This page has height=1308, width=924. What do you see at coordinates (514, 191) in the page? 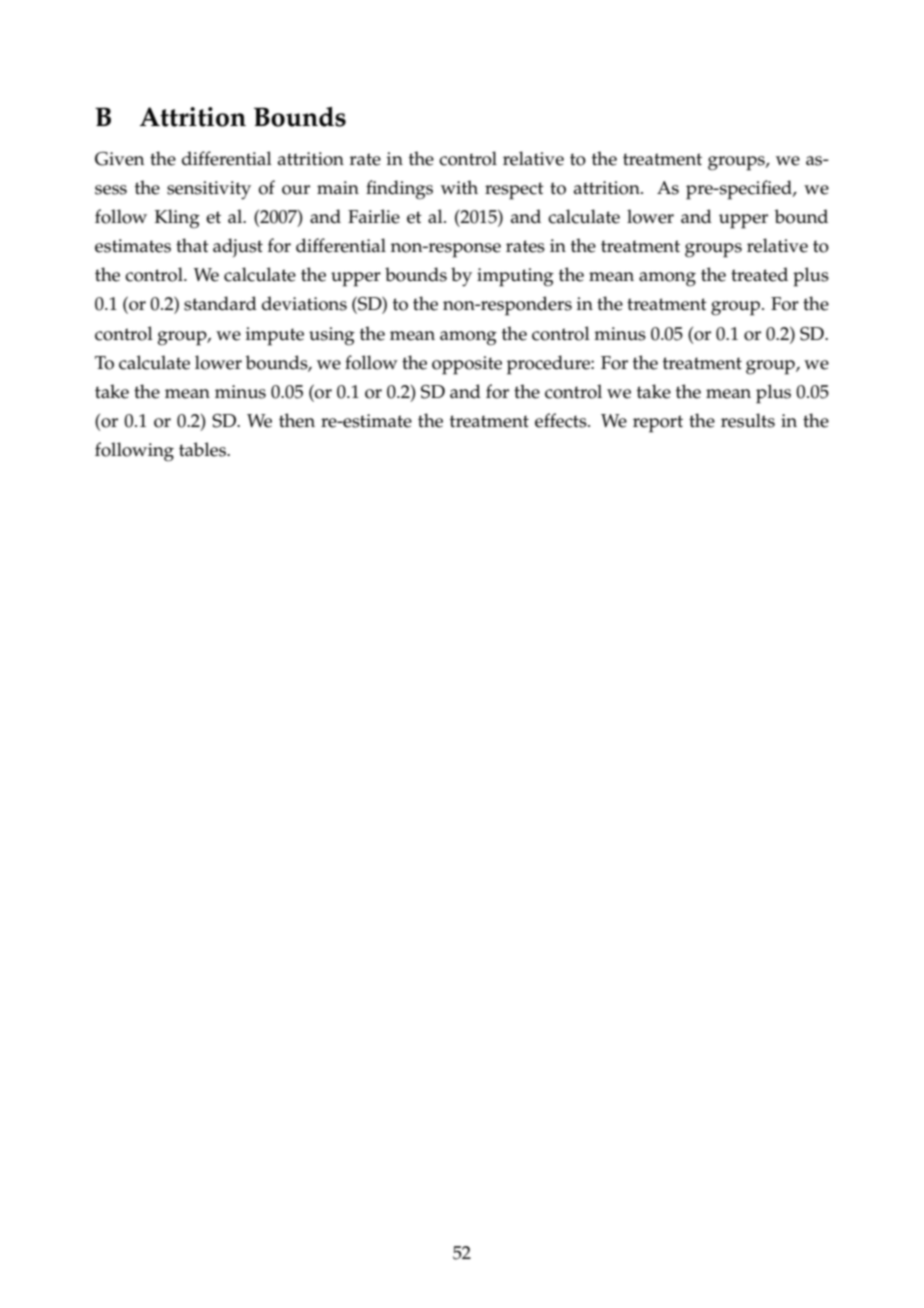
I see `respect` at bounding box center [514, 191].
